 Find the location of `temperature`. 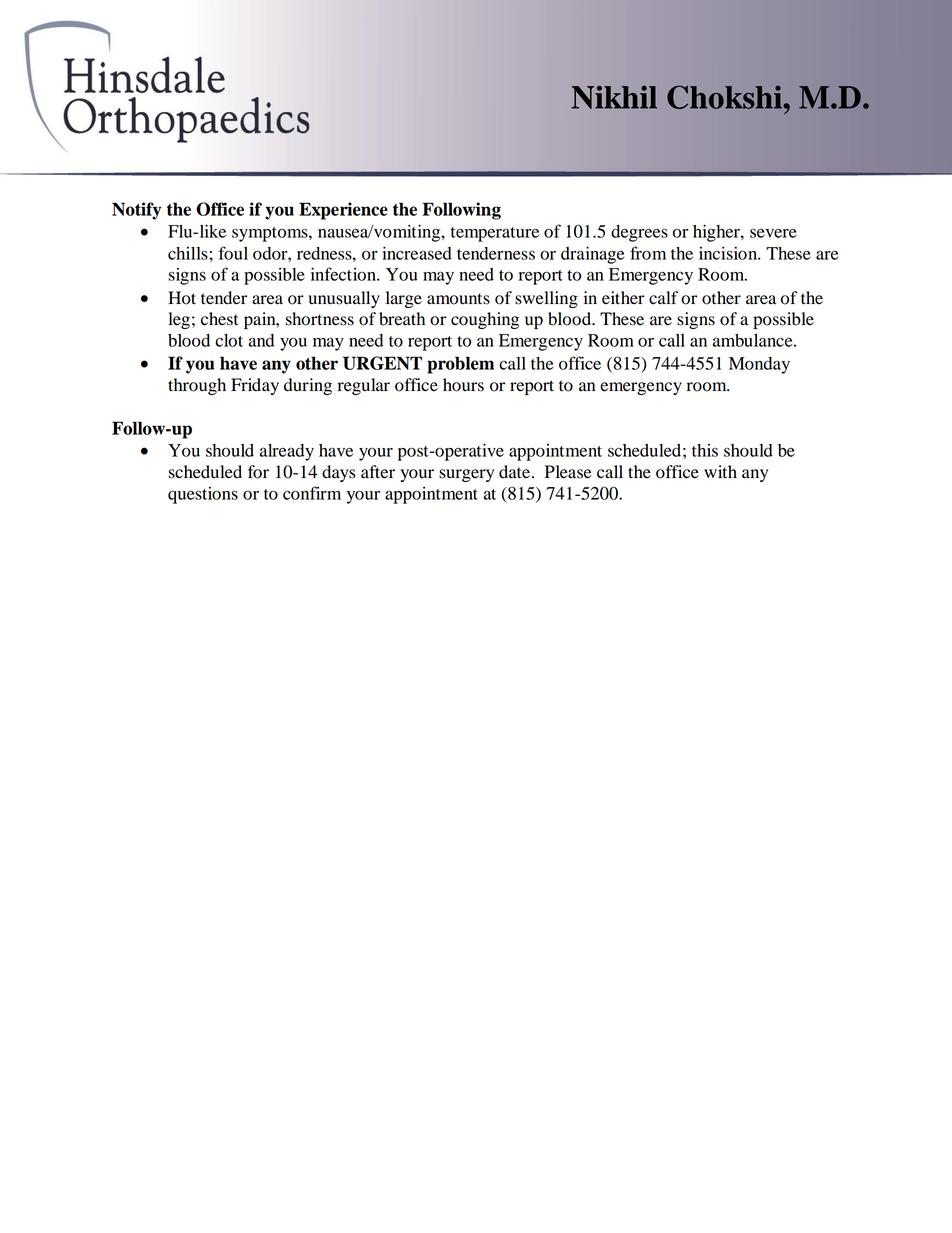

temperature is located at coordinates (495, 234).
